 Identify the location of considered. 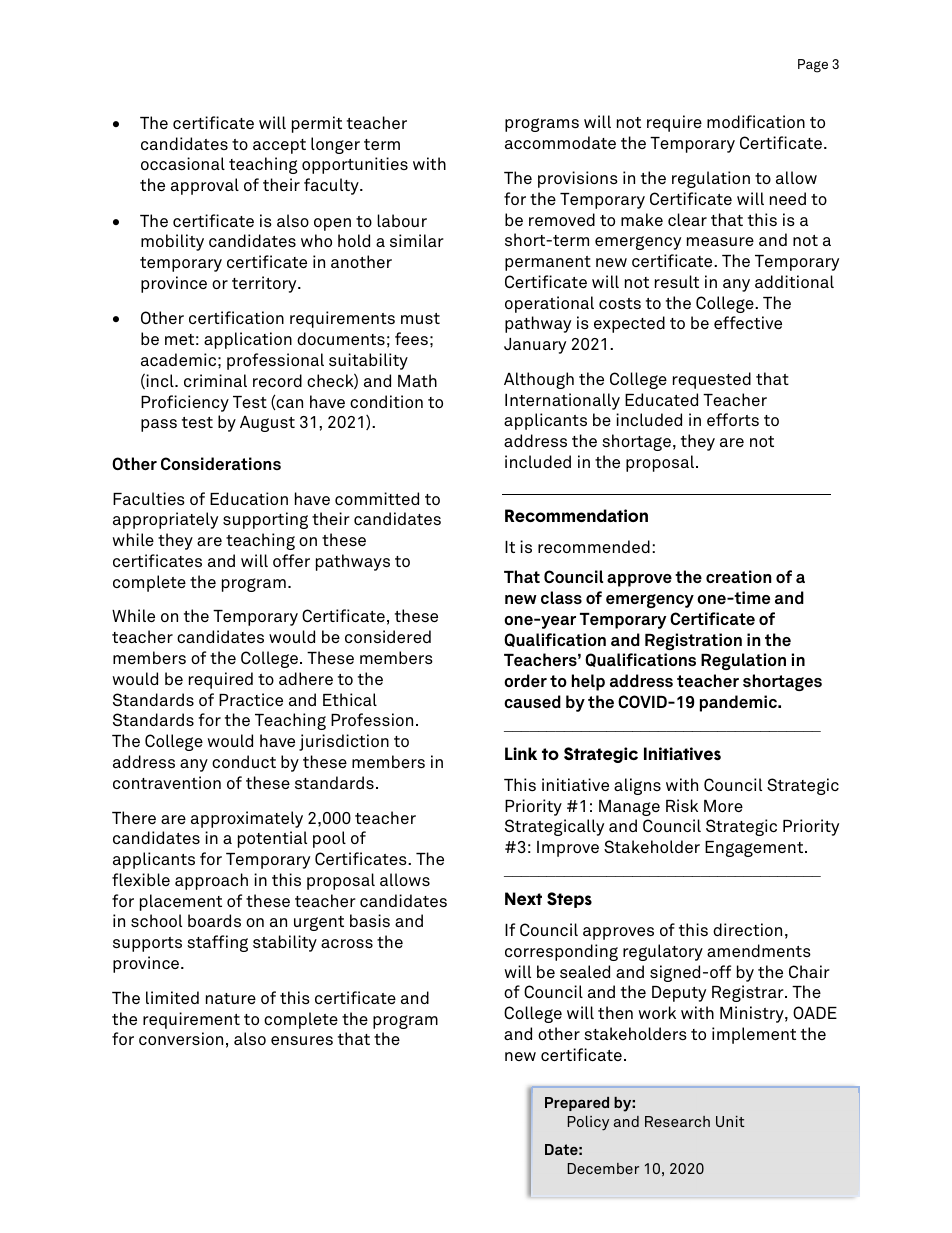
(388, 636).
